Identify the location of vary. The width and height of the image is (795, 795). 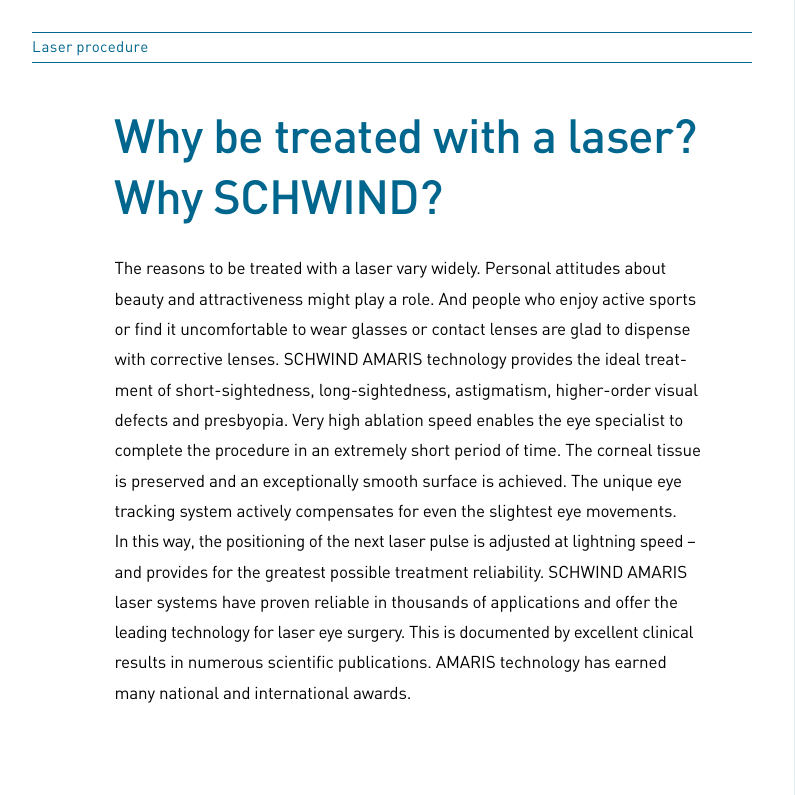
(412, 271).
